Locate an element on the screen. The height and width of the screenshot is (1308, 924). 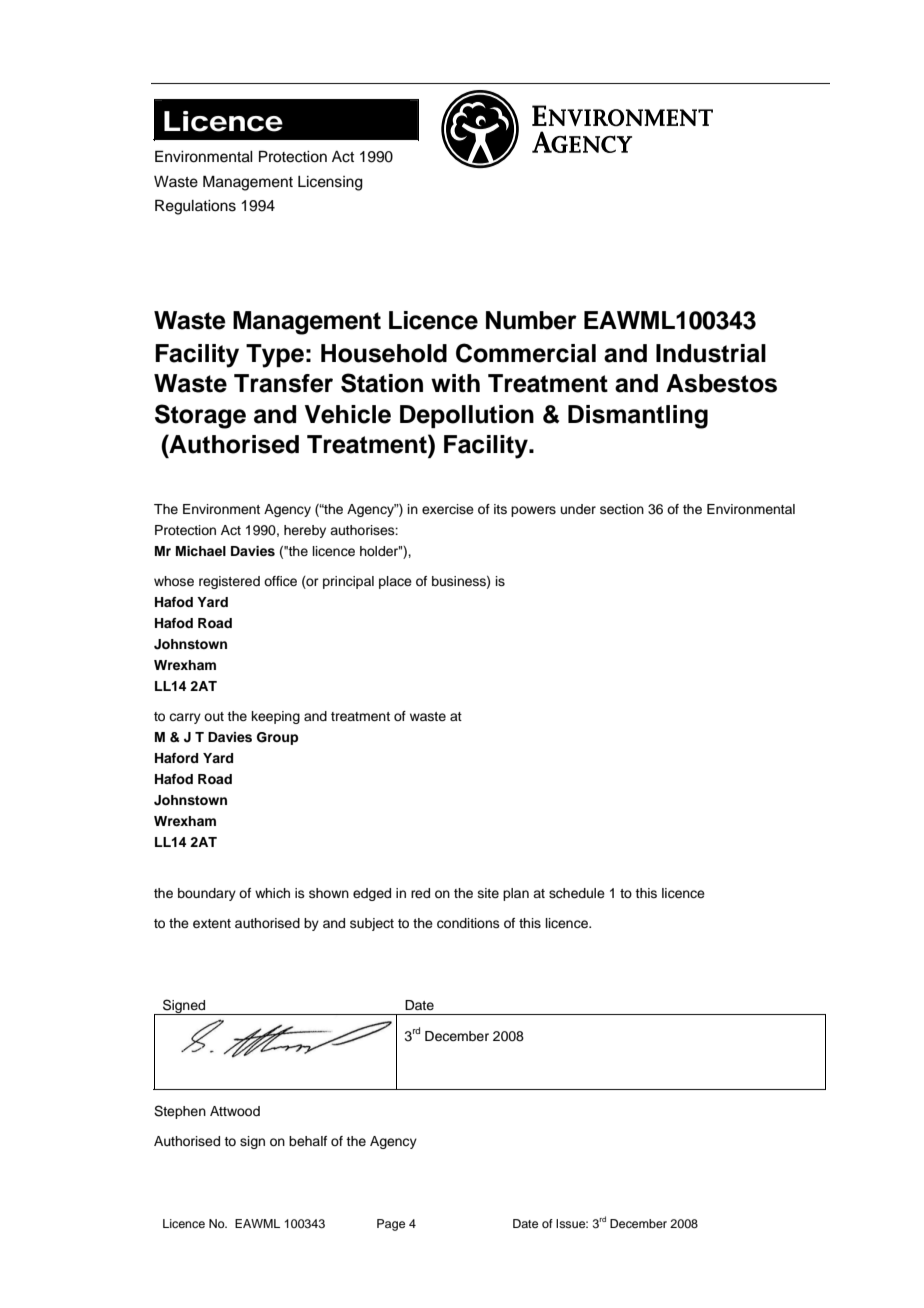
Storage is located at coordinates (200, 416).
